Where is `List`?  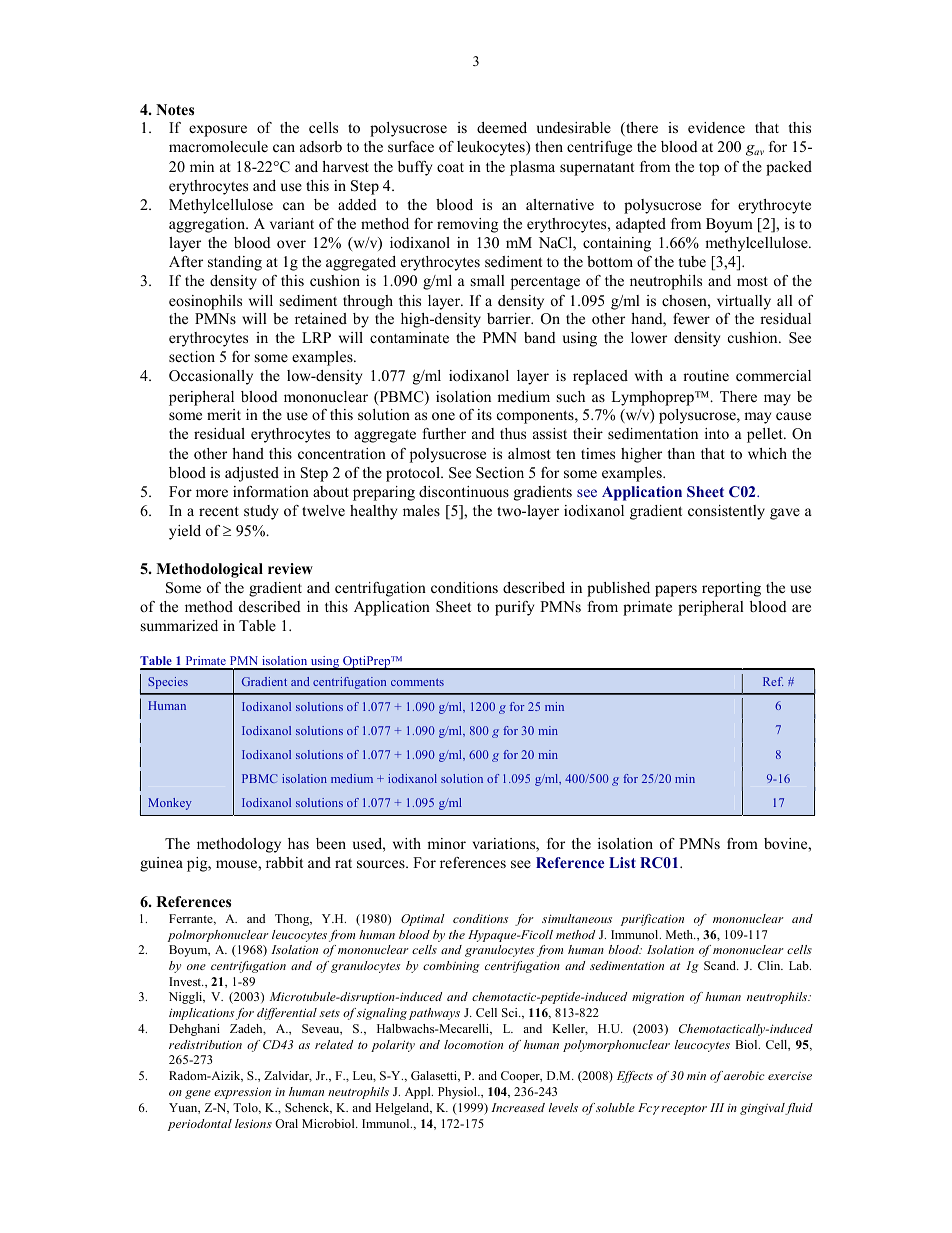 List is located at coordinates (622, 862).
